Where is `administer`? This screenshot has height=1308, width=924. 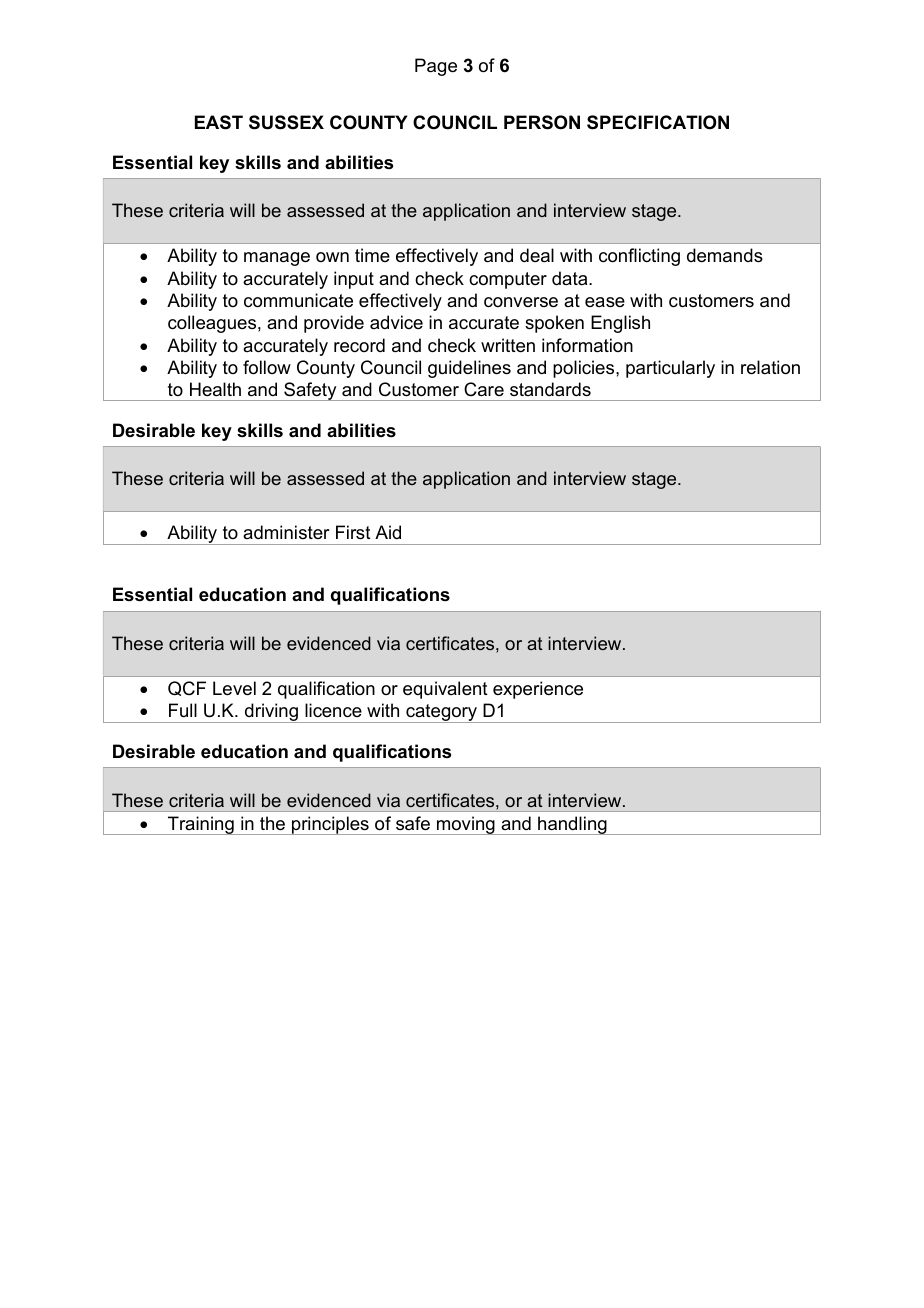 administer is located at coordinates (286, 532).
